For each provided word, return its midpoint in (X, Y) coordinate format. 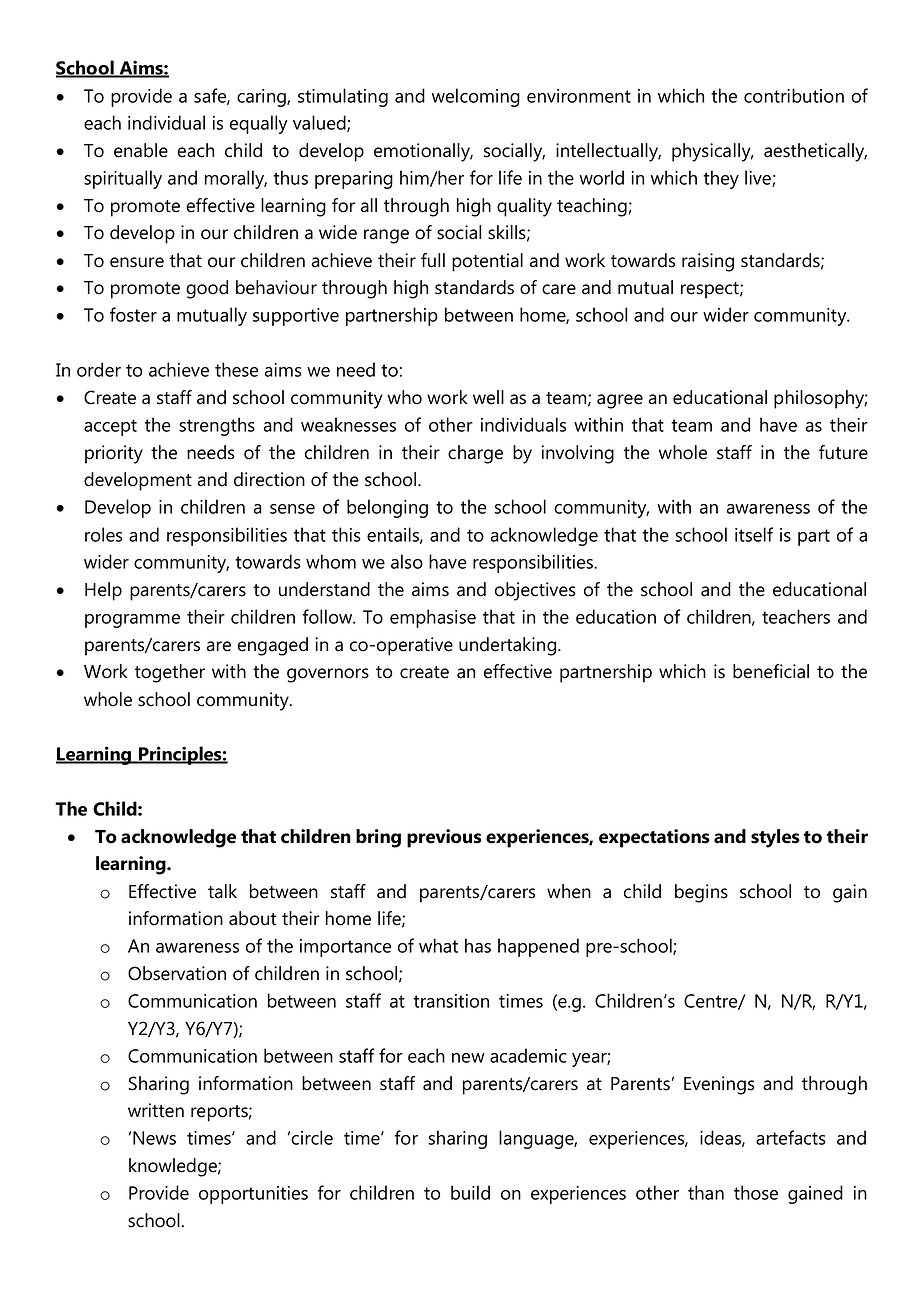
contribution (794, 95)
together (170, 673)
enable (141, 150)
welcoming (476, 97)
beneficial (771, 671)
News (154, 1138)
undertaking (509, 646)
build (470, 1192)
